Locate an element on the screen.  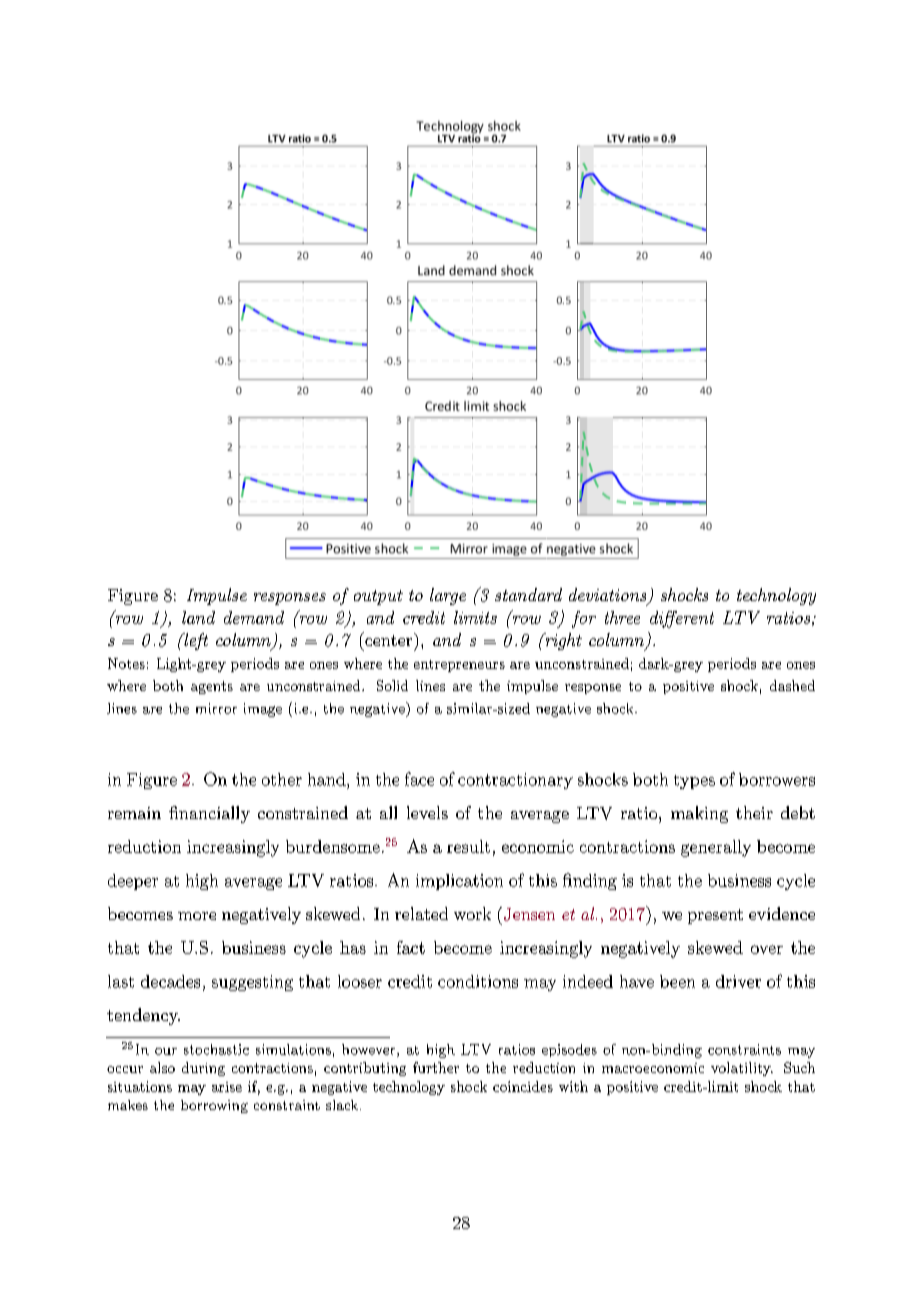
arise is located at coordinates (227, 1087).
